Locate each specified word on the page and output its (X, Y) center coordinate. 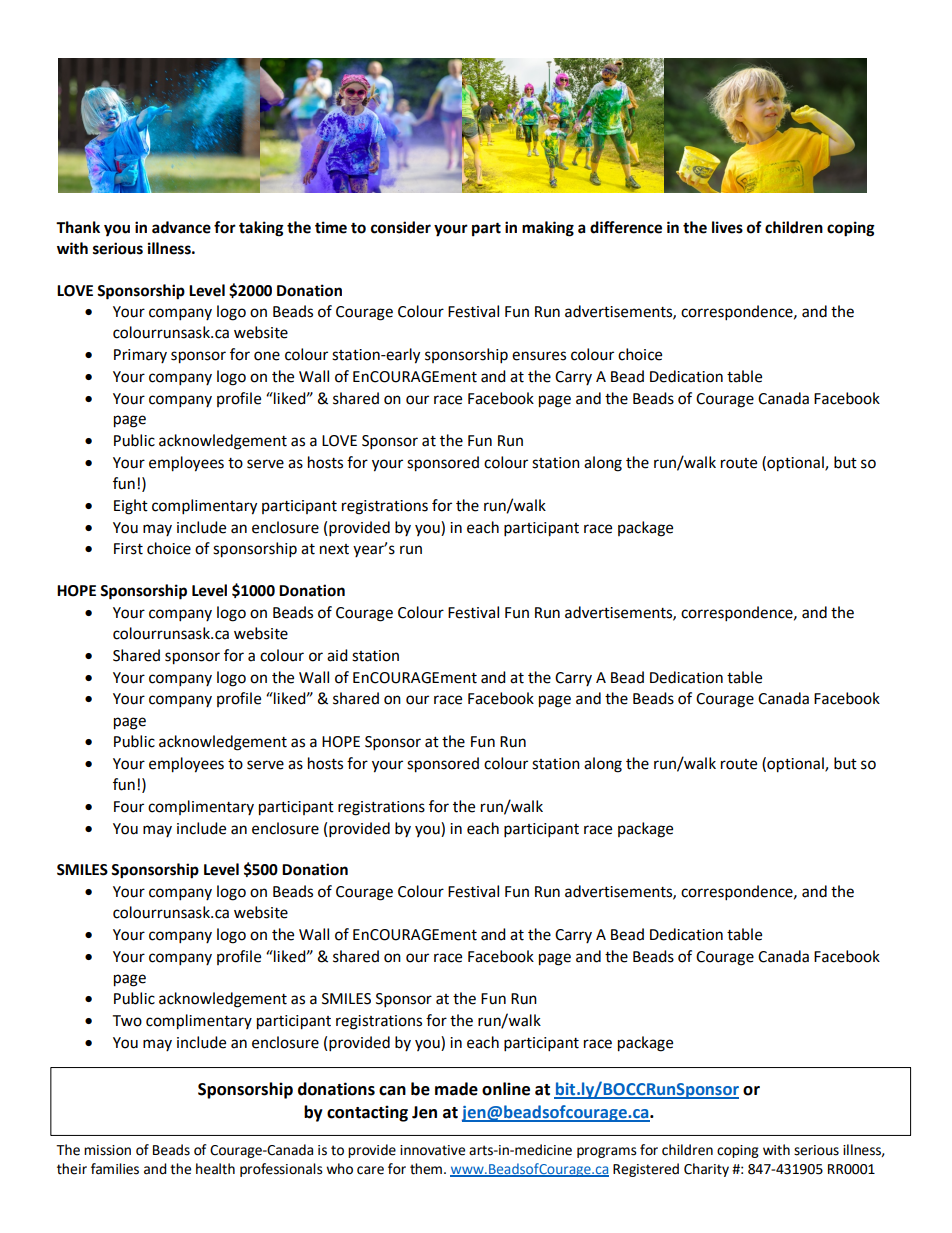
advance (181, 227)
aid (337, 655)
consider (401, 227)
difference (626, 227)
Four (129, 807)
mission (107, 1150)
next (334, 549)
